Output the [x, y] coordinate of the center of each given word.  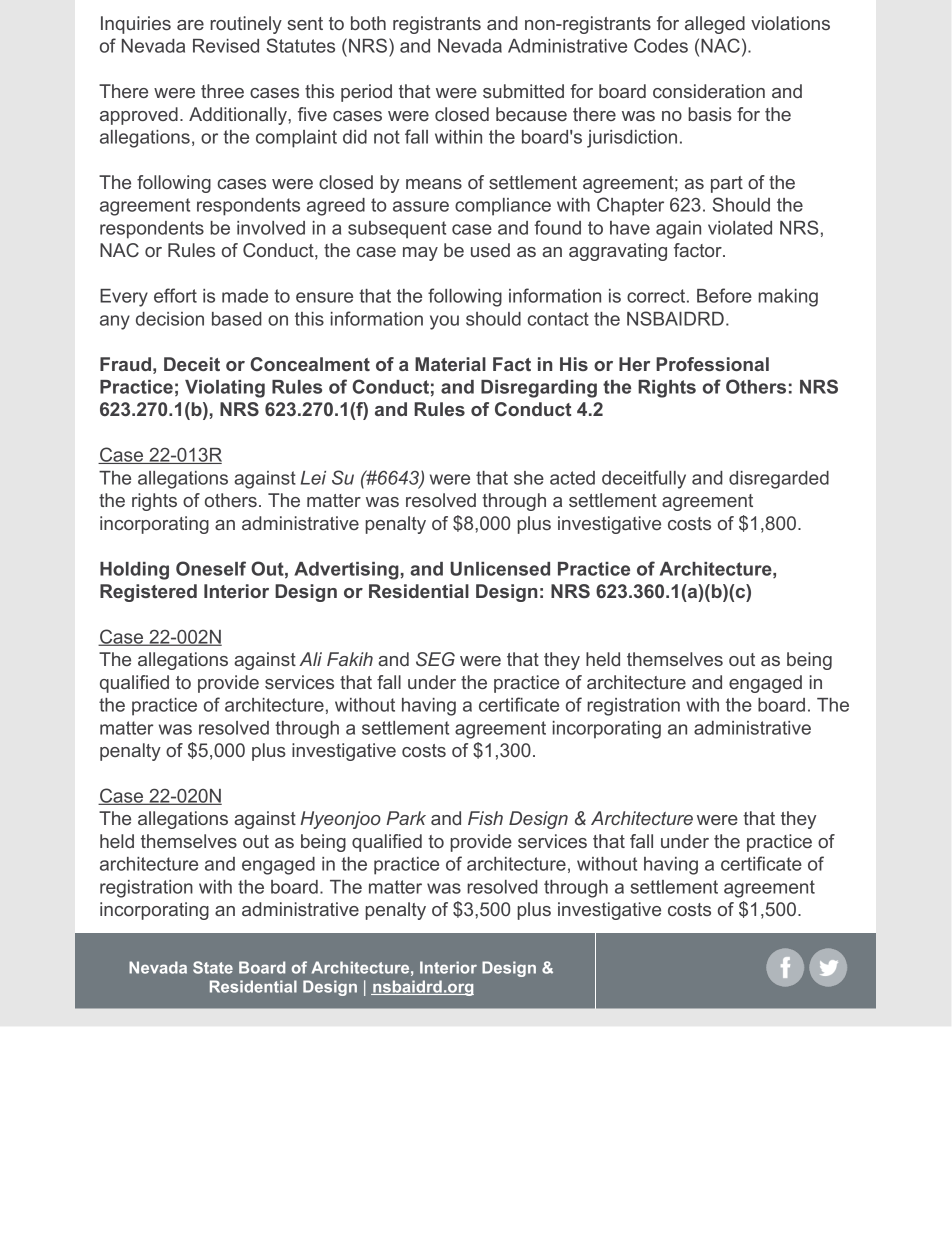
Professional [712, 364]
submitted [523, 91]
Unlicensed [500, 569]
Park [406, 818]
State [213, 967]
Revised [226, 46]
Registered [148, 593]
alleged [715, 25]
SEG [435, 659]
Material [450, 364]
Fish [485, 818]
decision [170, 319]
